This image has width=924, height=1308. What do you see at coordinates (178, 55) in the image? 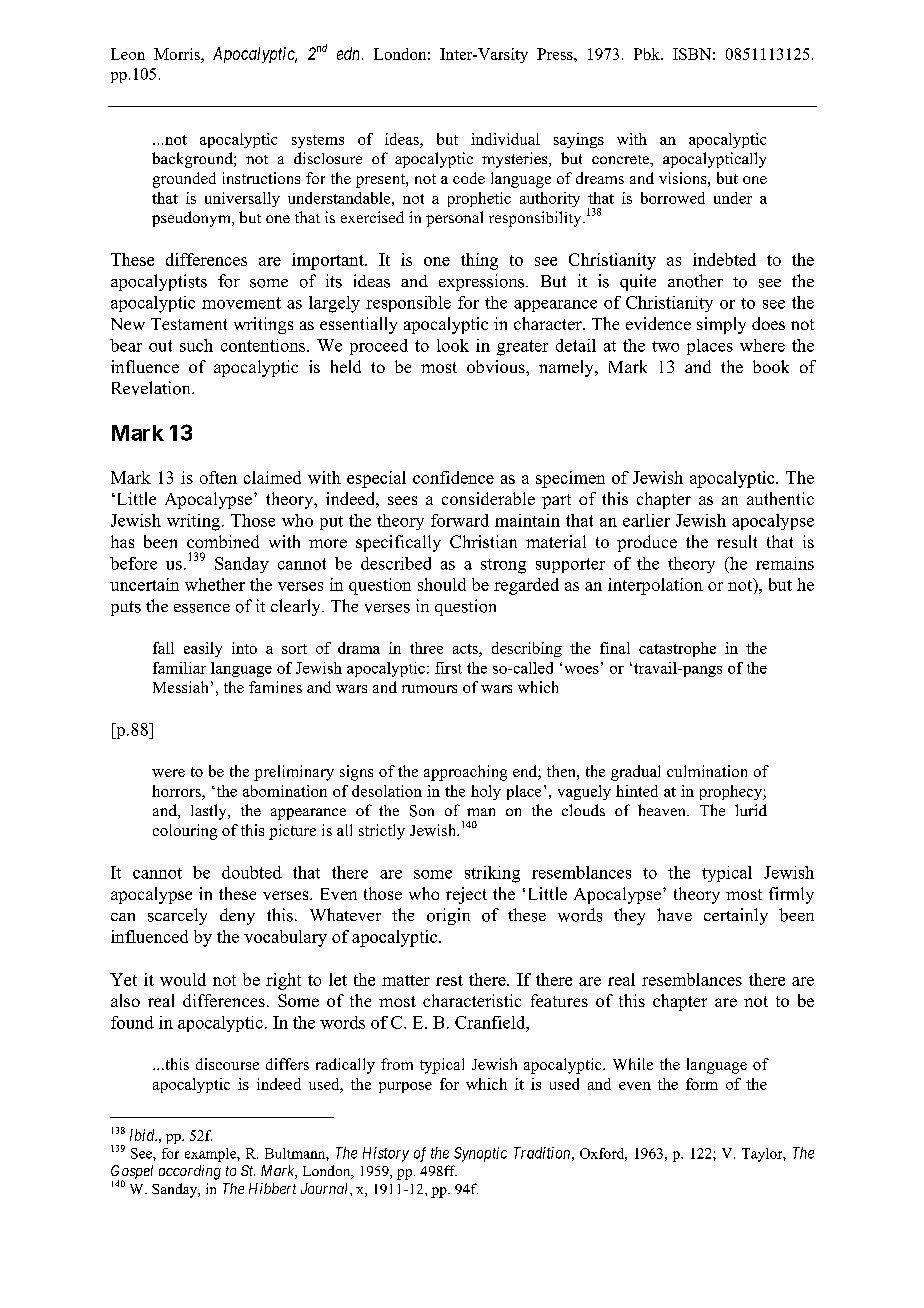
I see `Morris` at bounding box center [178, 55].
